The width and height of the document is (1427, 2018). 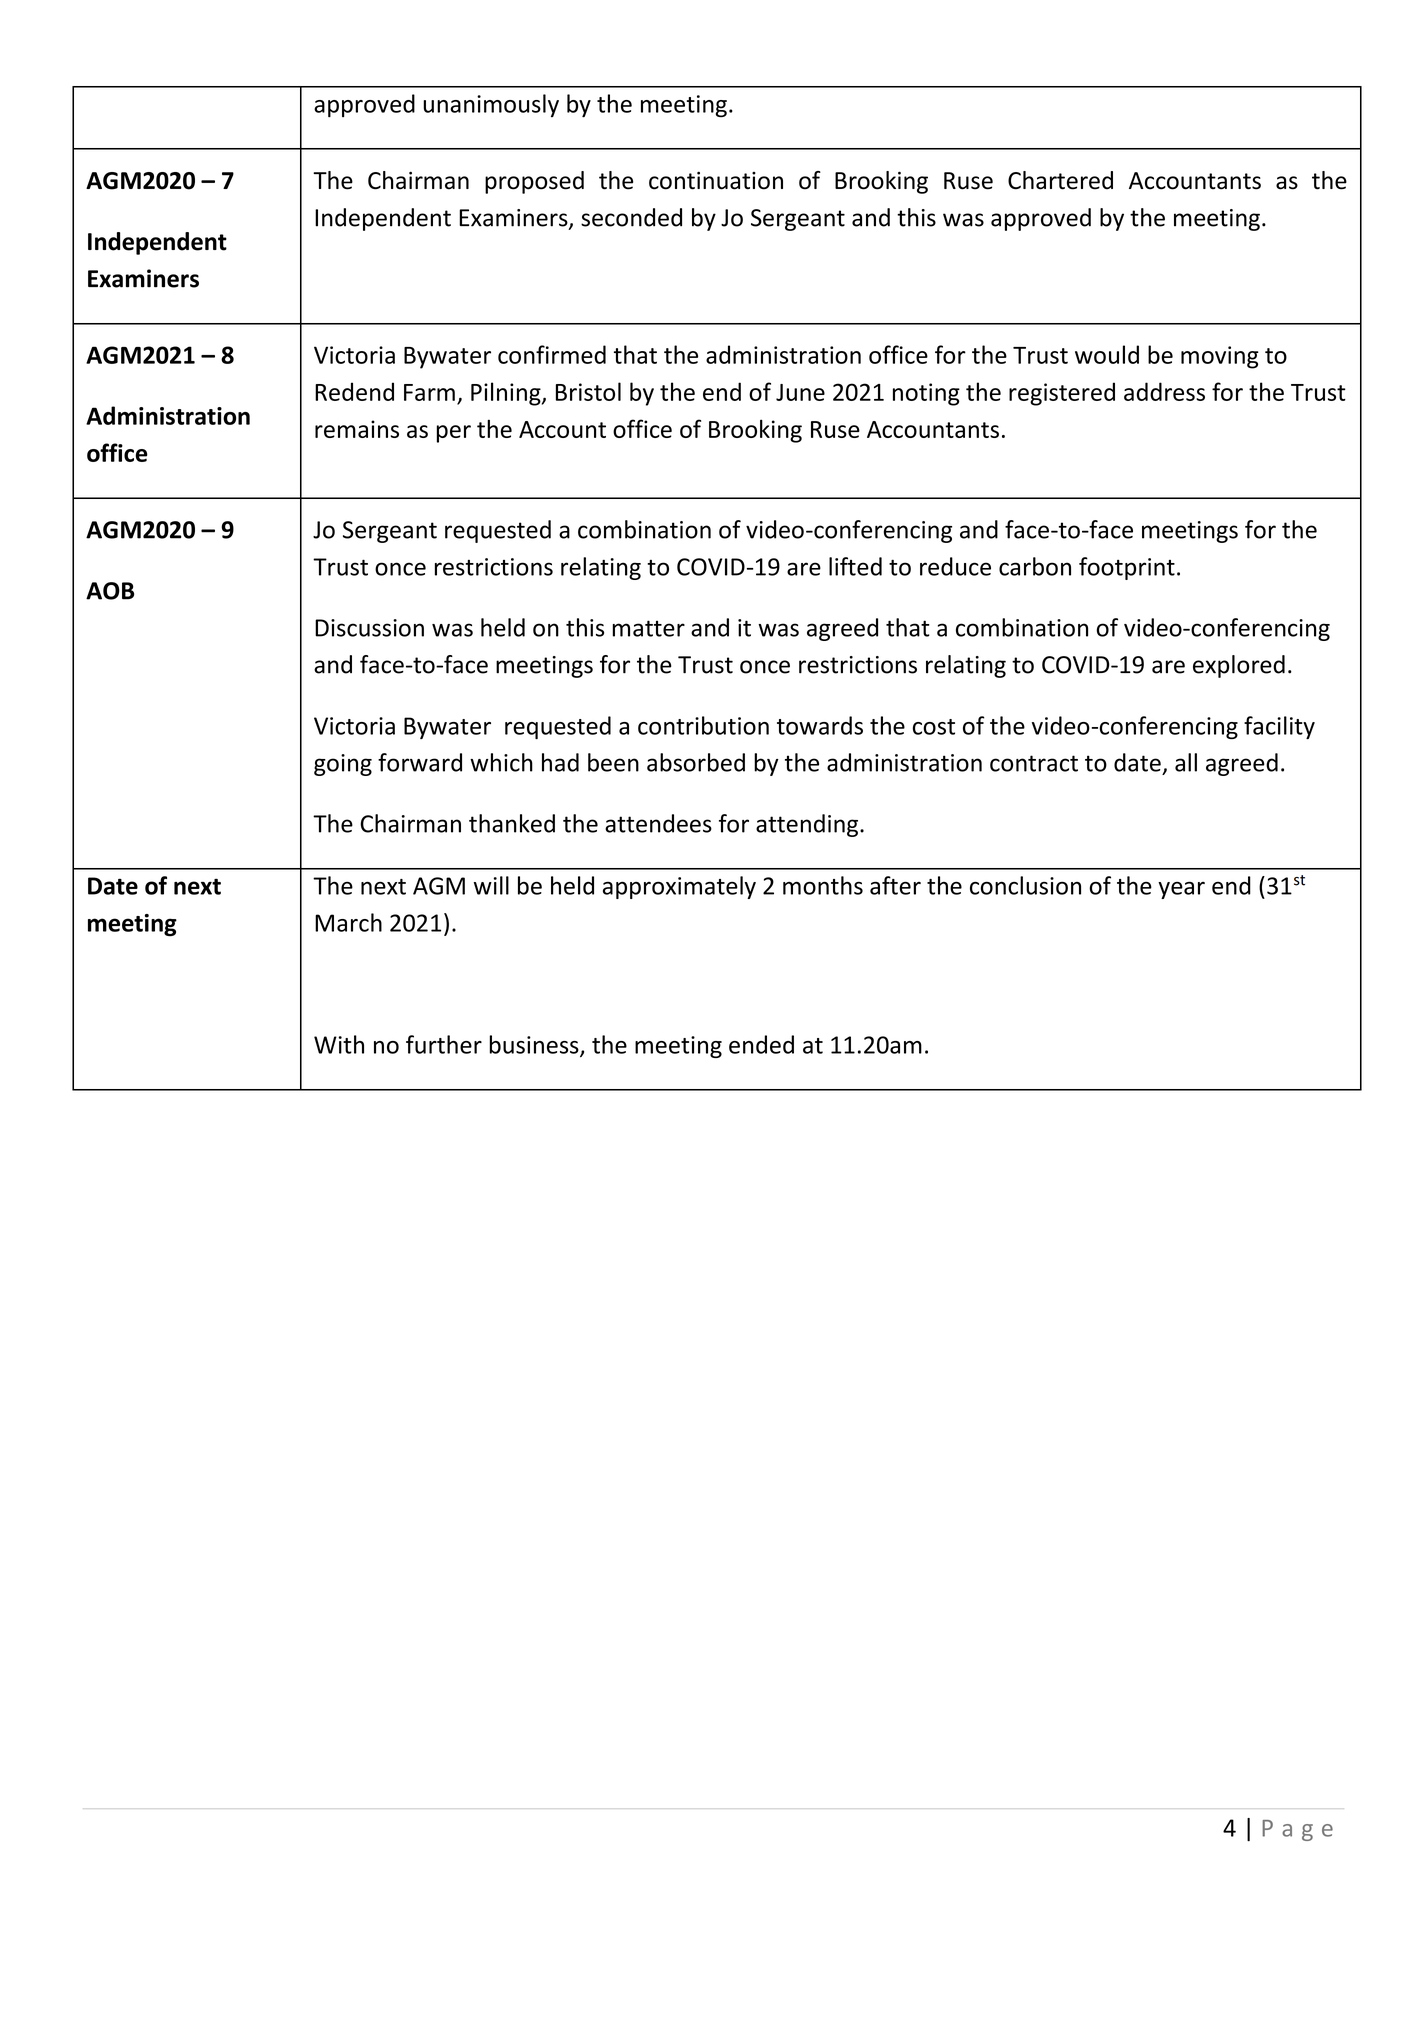 What do you see at coordinates (339, 1044) in the document?
I see `With` at bounding box center [339, 1044].
